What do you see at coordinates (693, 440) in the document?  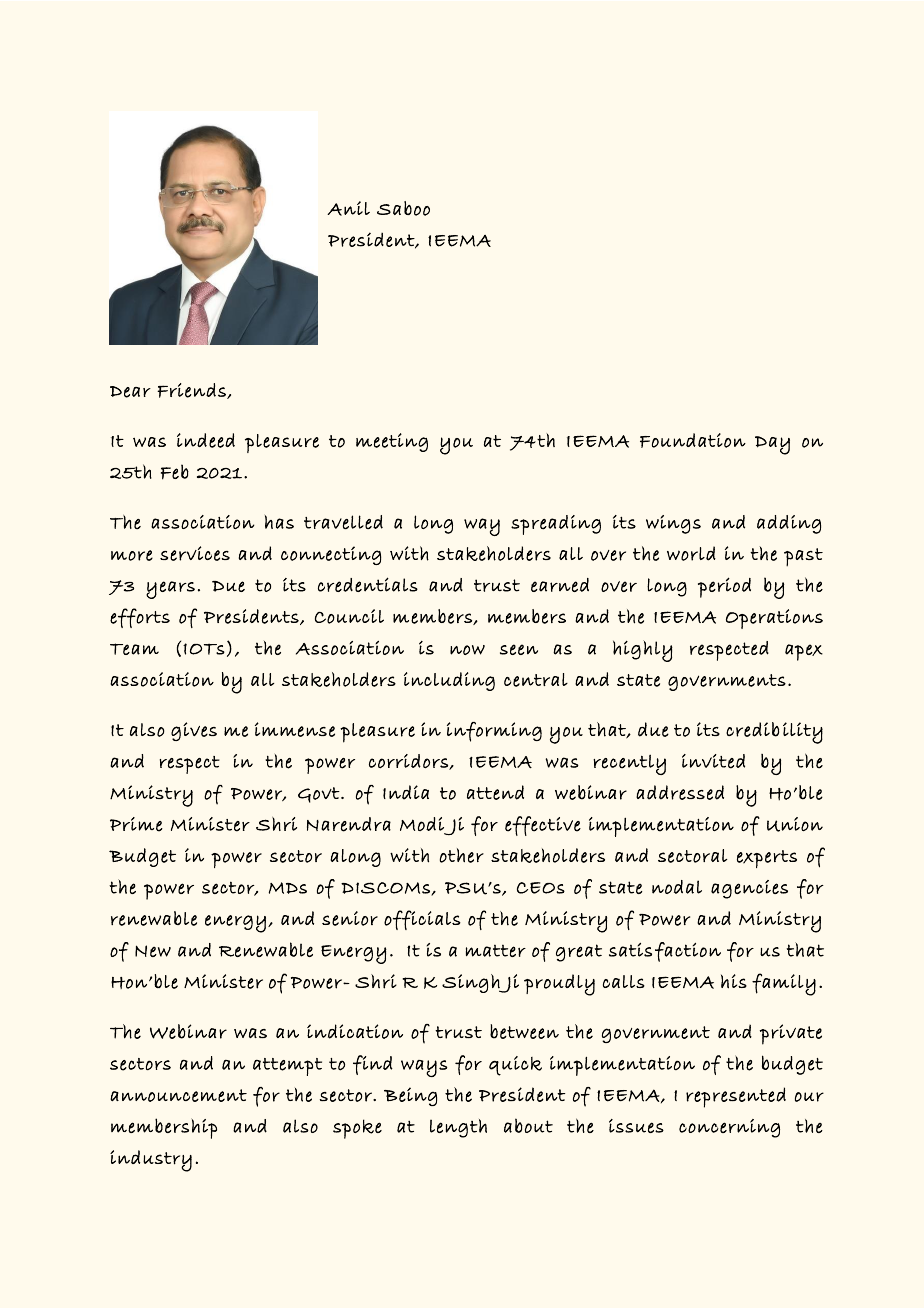 I see `Foundation` at bounding box center [693, 440].
